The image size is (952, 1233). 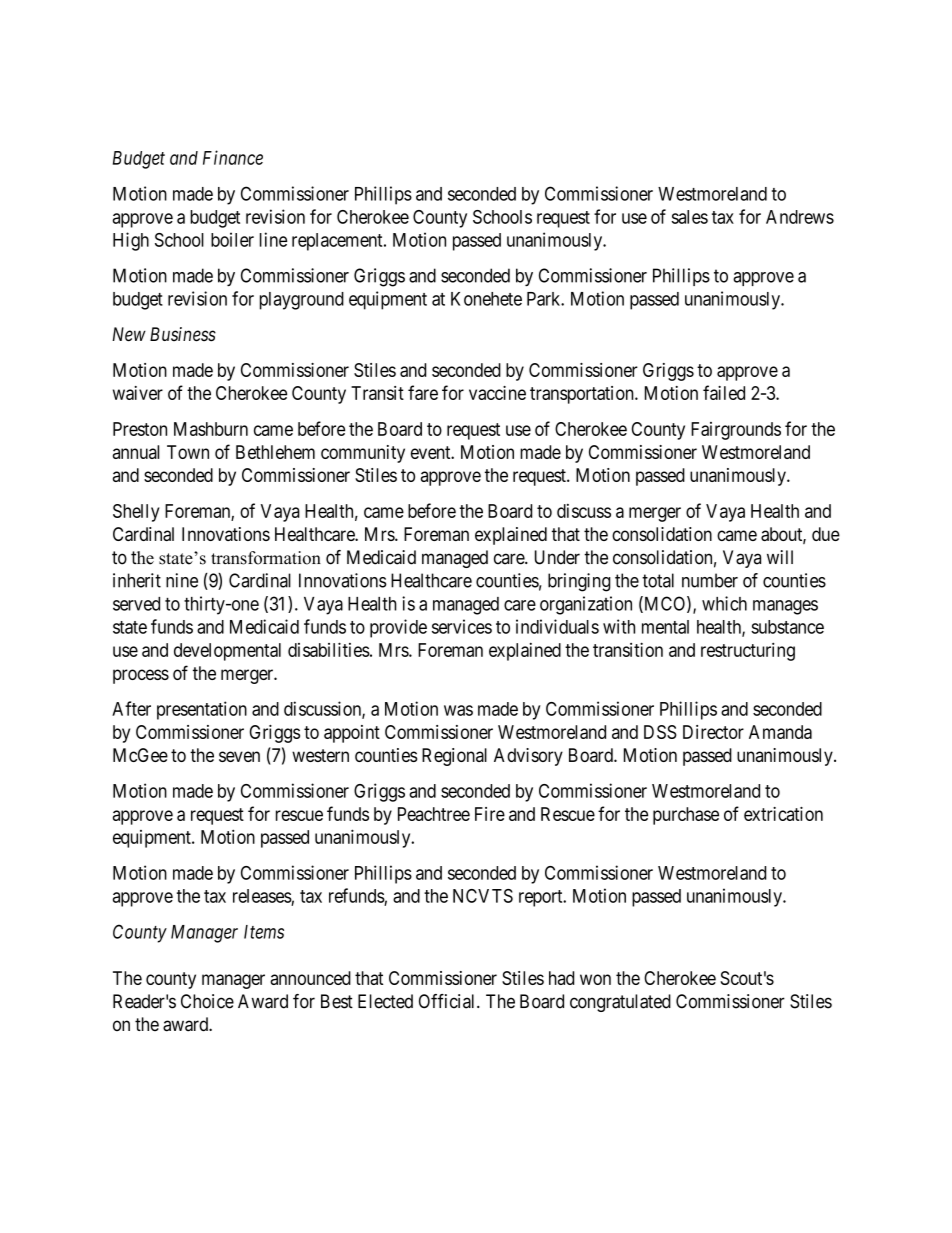 I want to click on presentation, so click(x=202, y=710).
